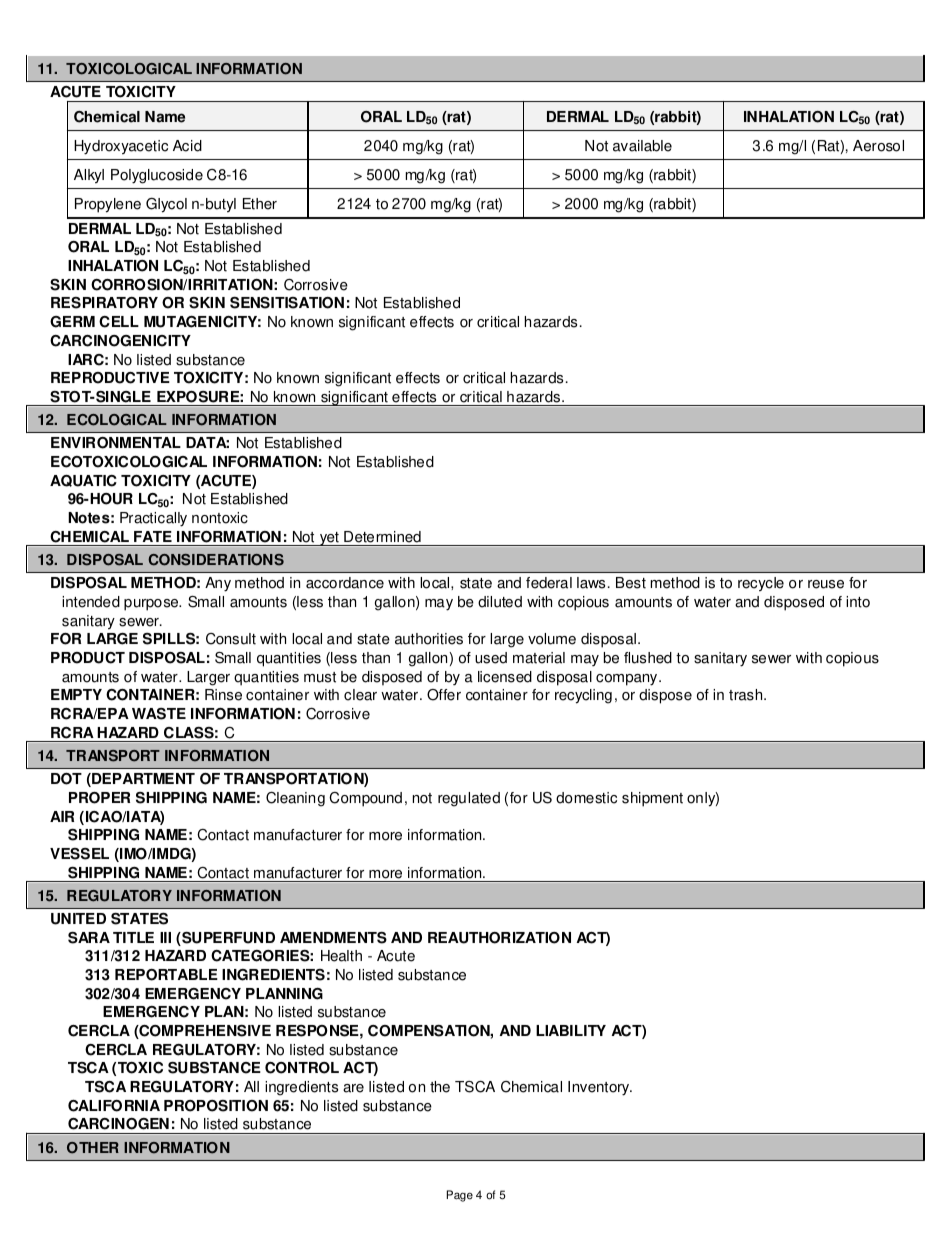 The width and height of the image is (952, 1233). Describe the element at coordinates (652, 799) in the image. I see `shipment` at that location.
